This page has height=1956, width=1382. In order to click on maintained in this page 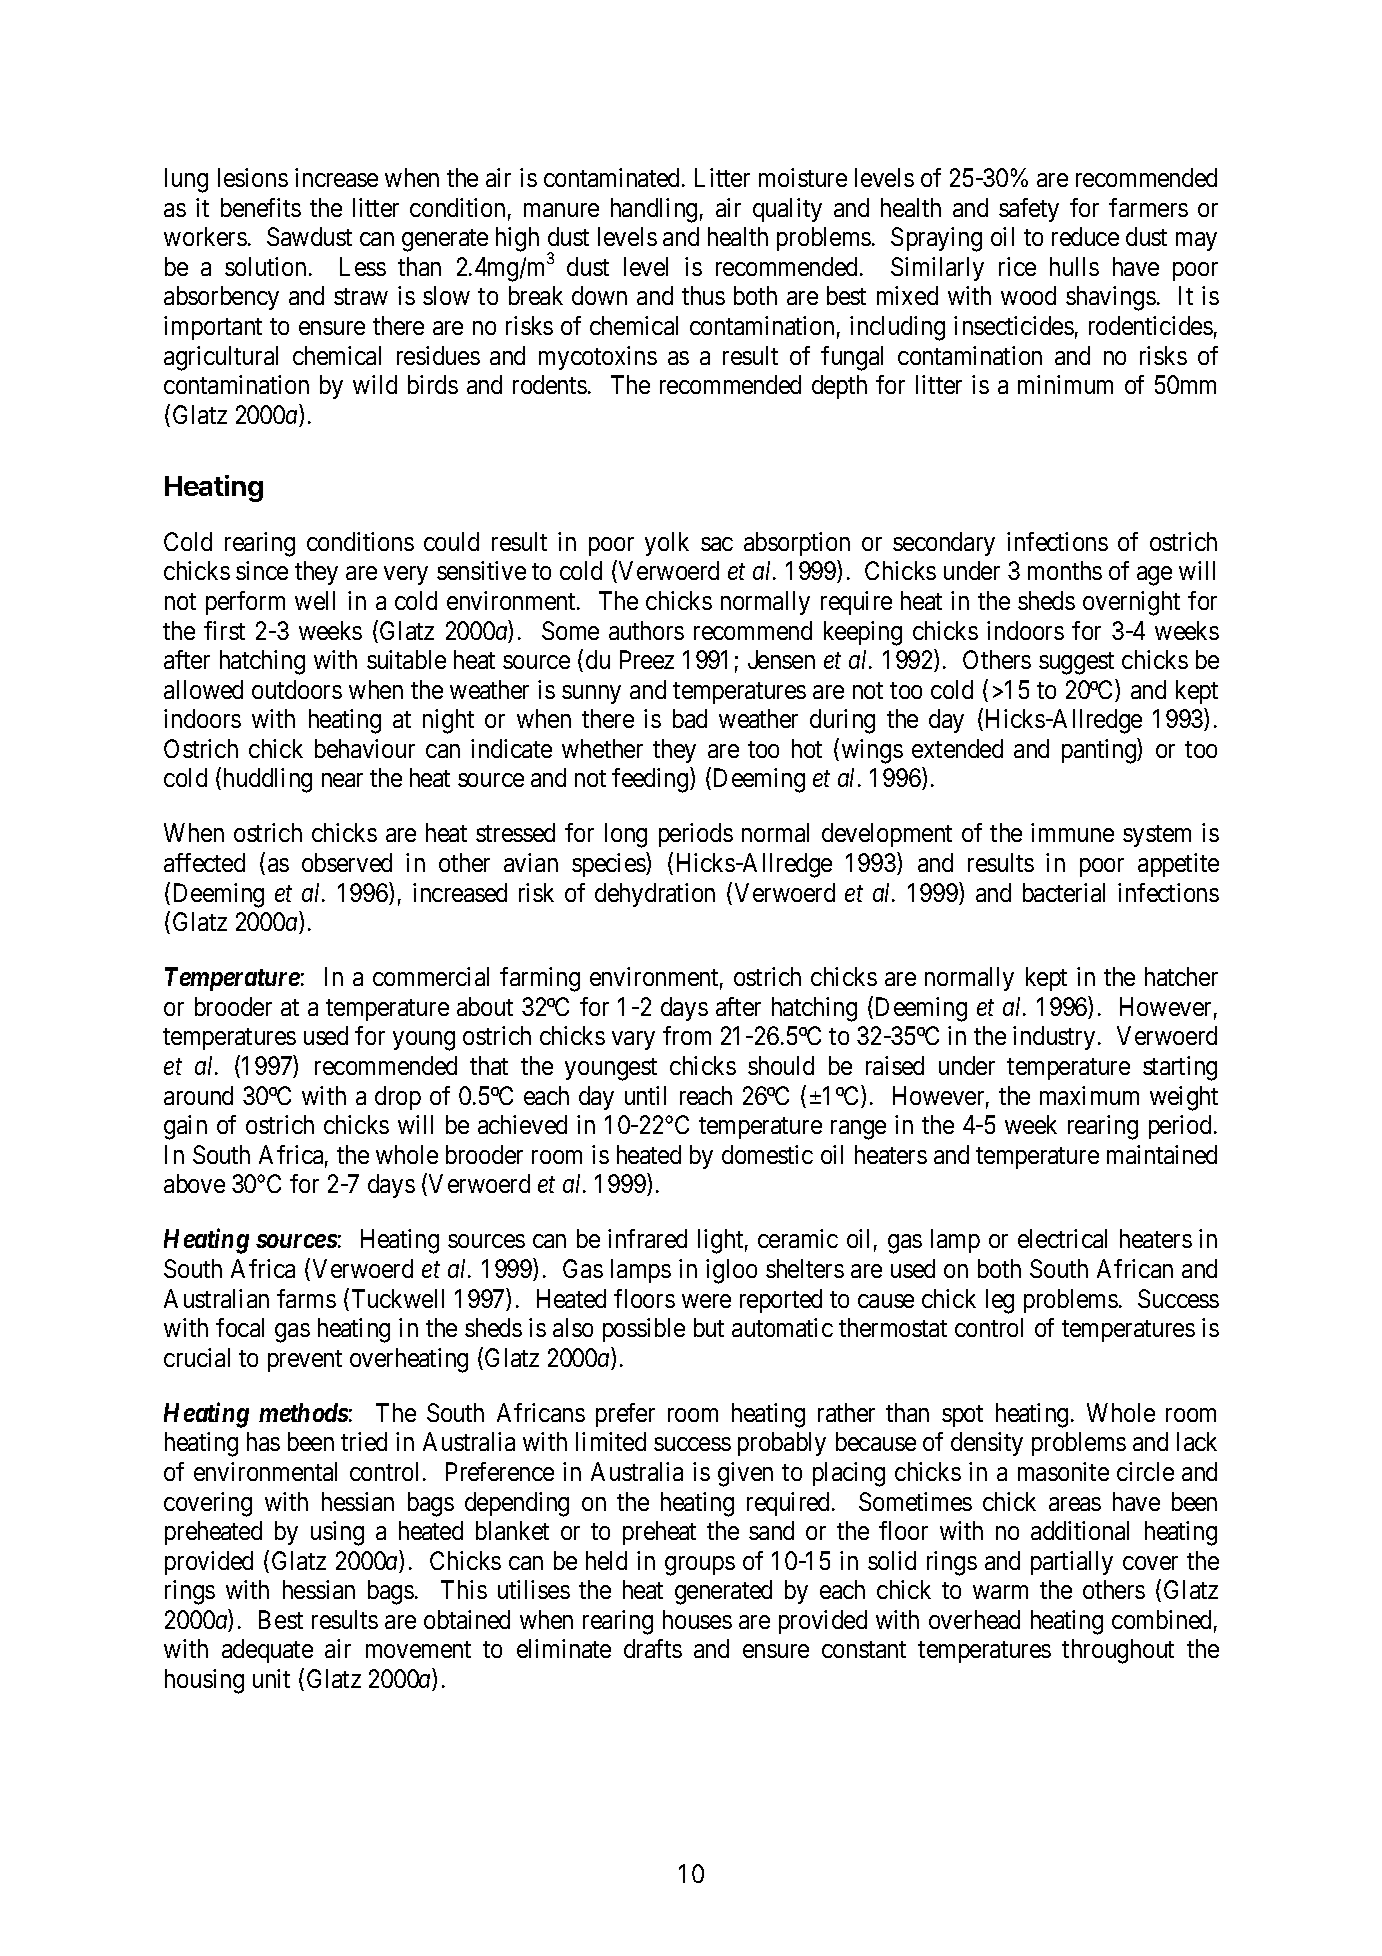, I will do `click(1162, 1154)`.
